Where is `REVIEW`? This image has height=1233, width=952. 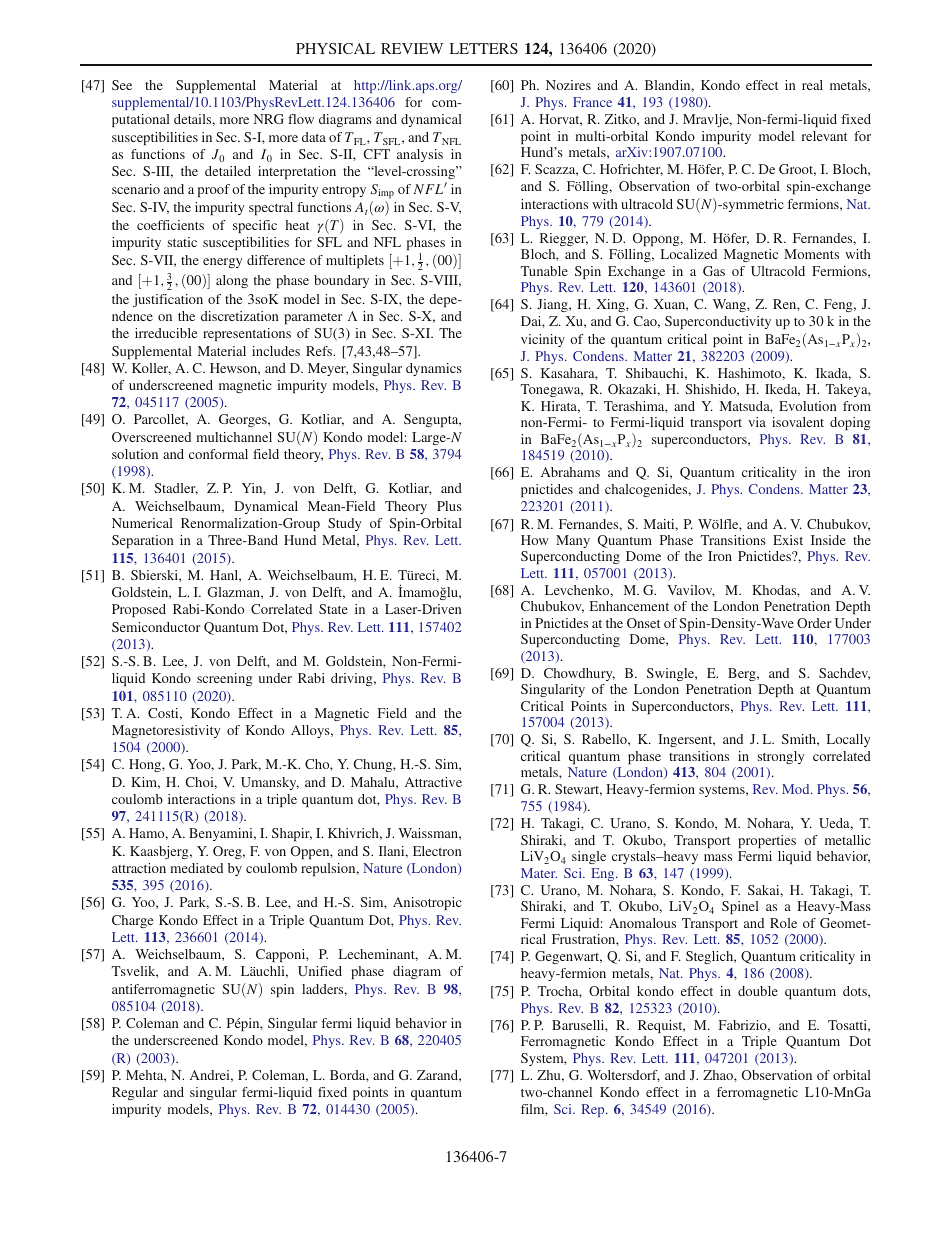
REVIEW is located at coordinates (412, 48).
